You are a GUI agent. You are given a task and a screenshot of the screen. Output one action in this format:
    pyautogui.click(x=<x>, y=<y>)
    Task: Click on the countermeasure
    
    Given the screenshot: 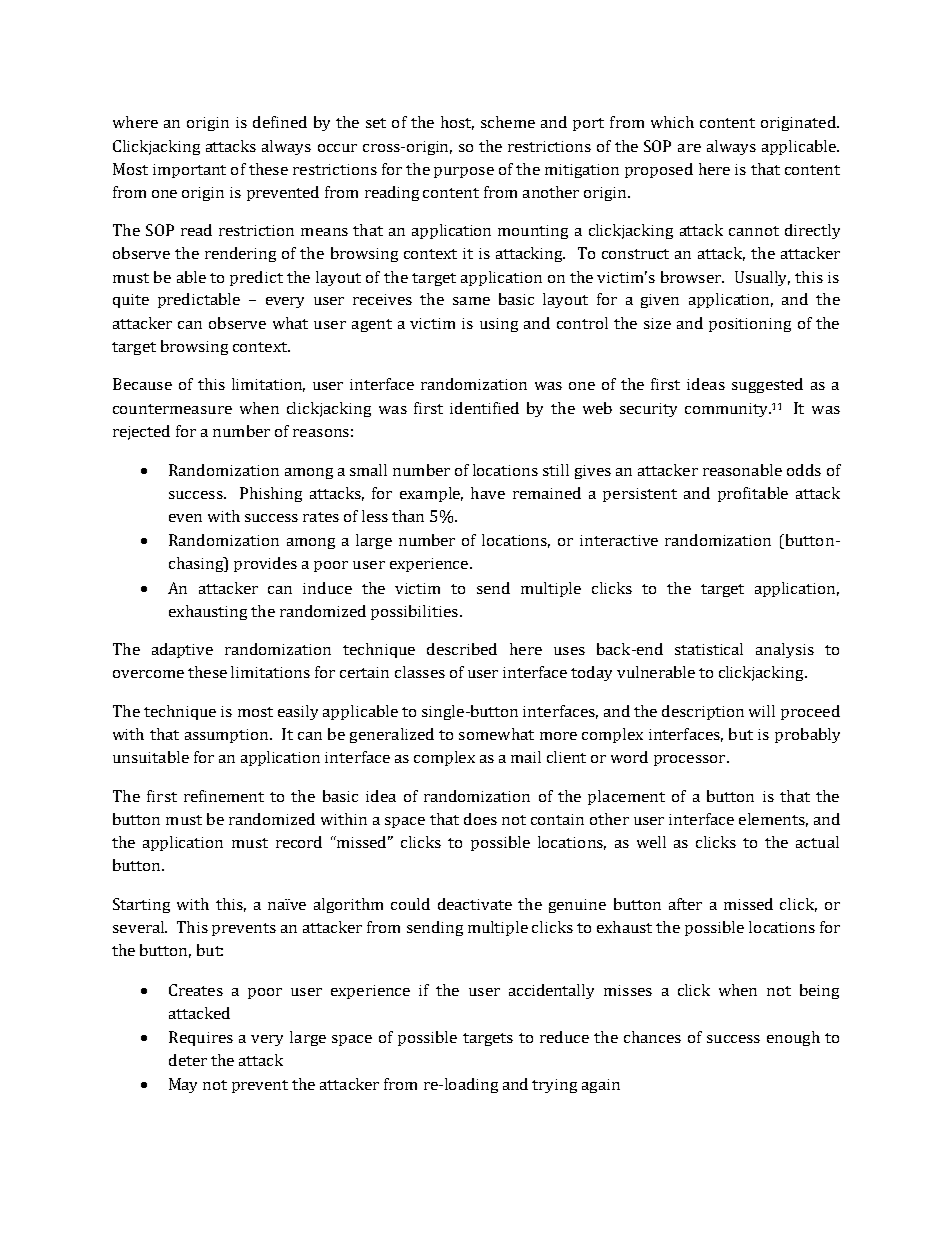 What is the action you would take?
    pyautogui.click(x=172, y=409)
